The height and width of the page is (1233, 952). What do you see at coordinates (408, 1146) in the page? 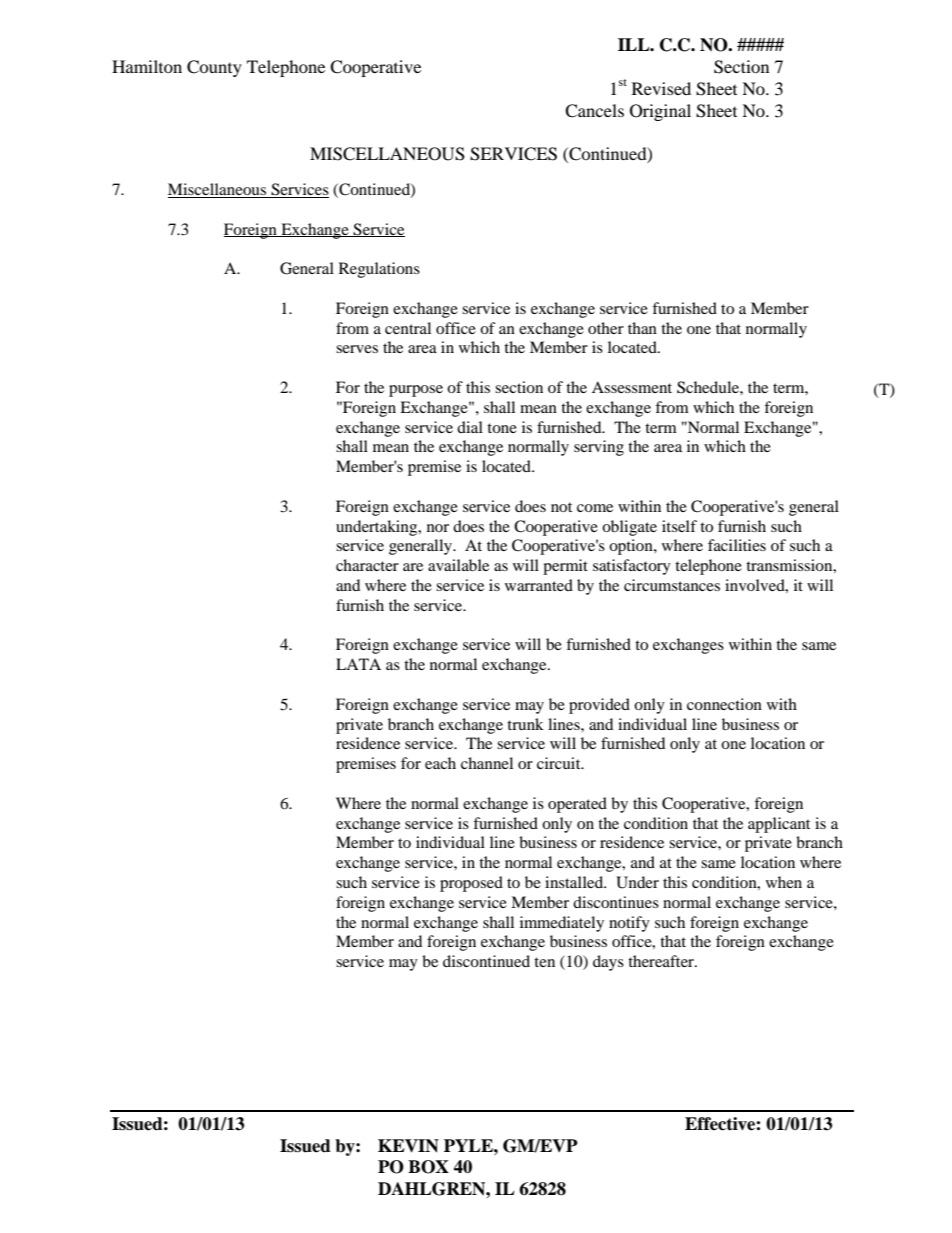
I see `KEVIN` at bounding box center [408, 1146].
